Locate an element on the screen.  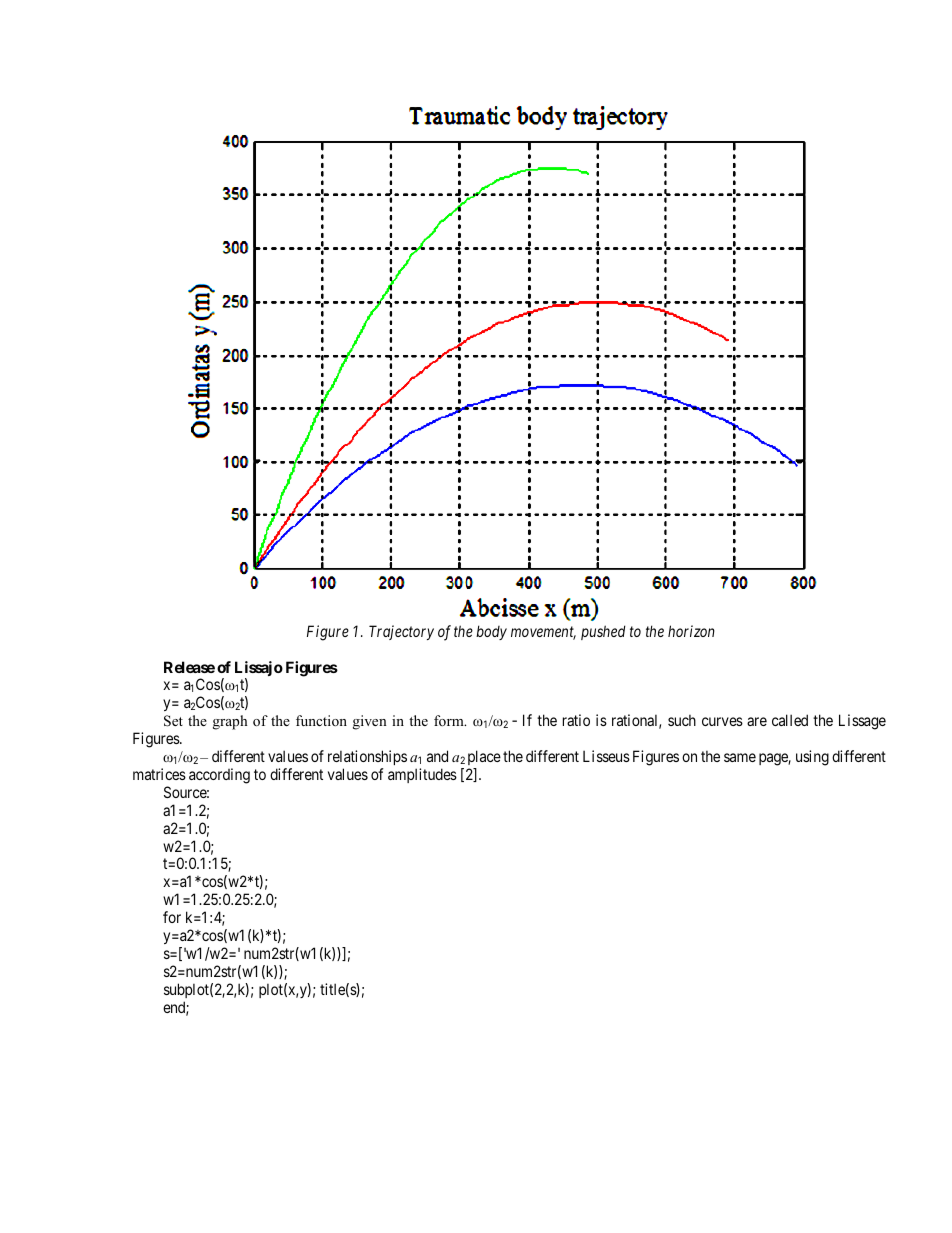
body is located at coordinates (491, 632).
